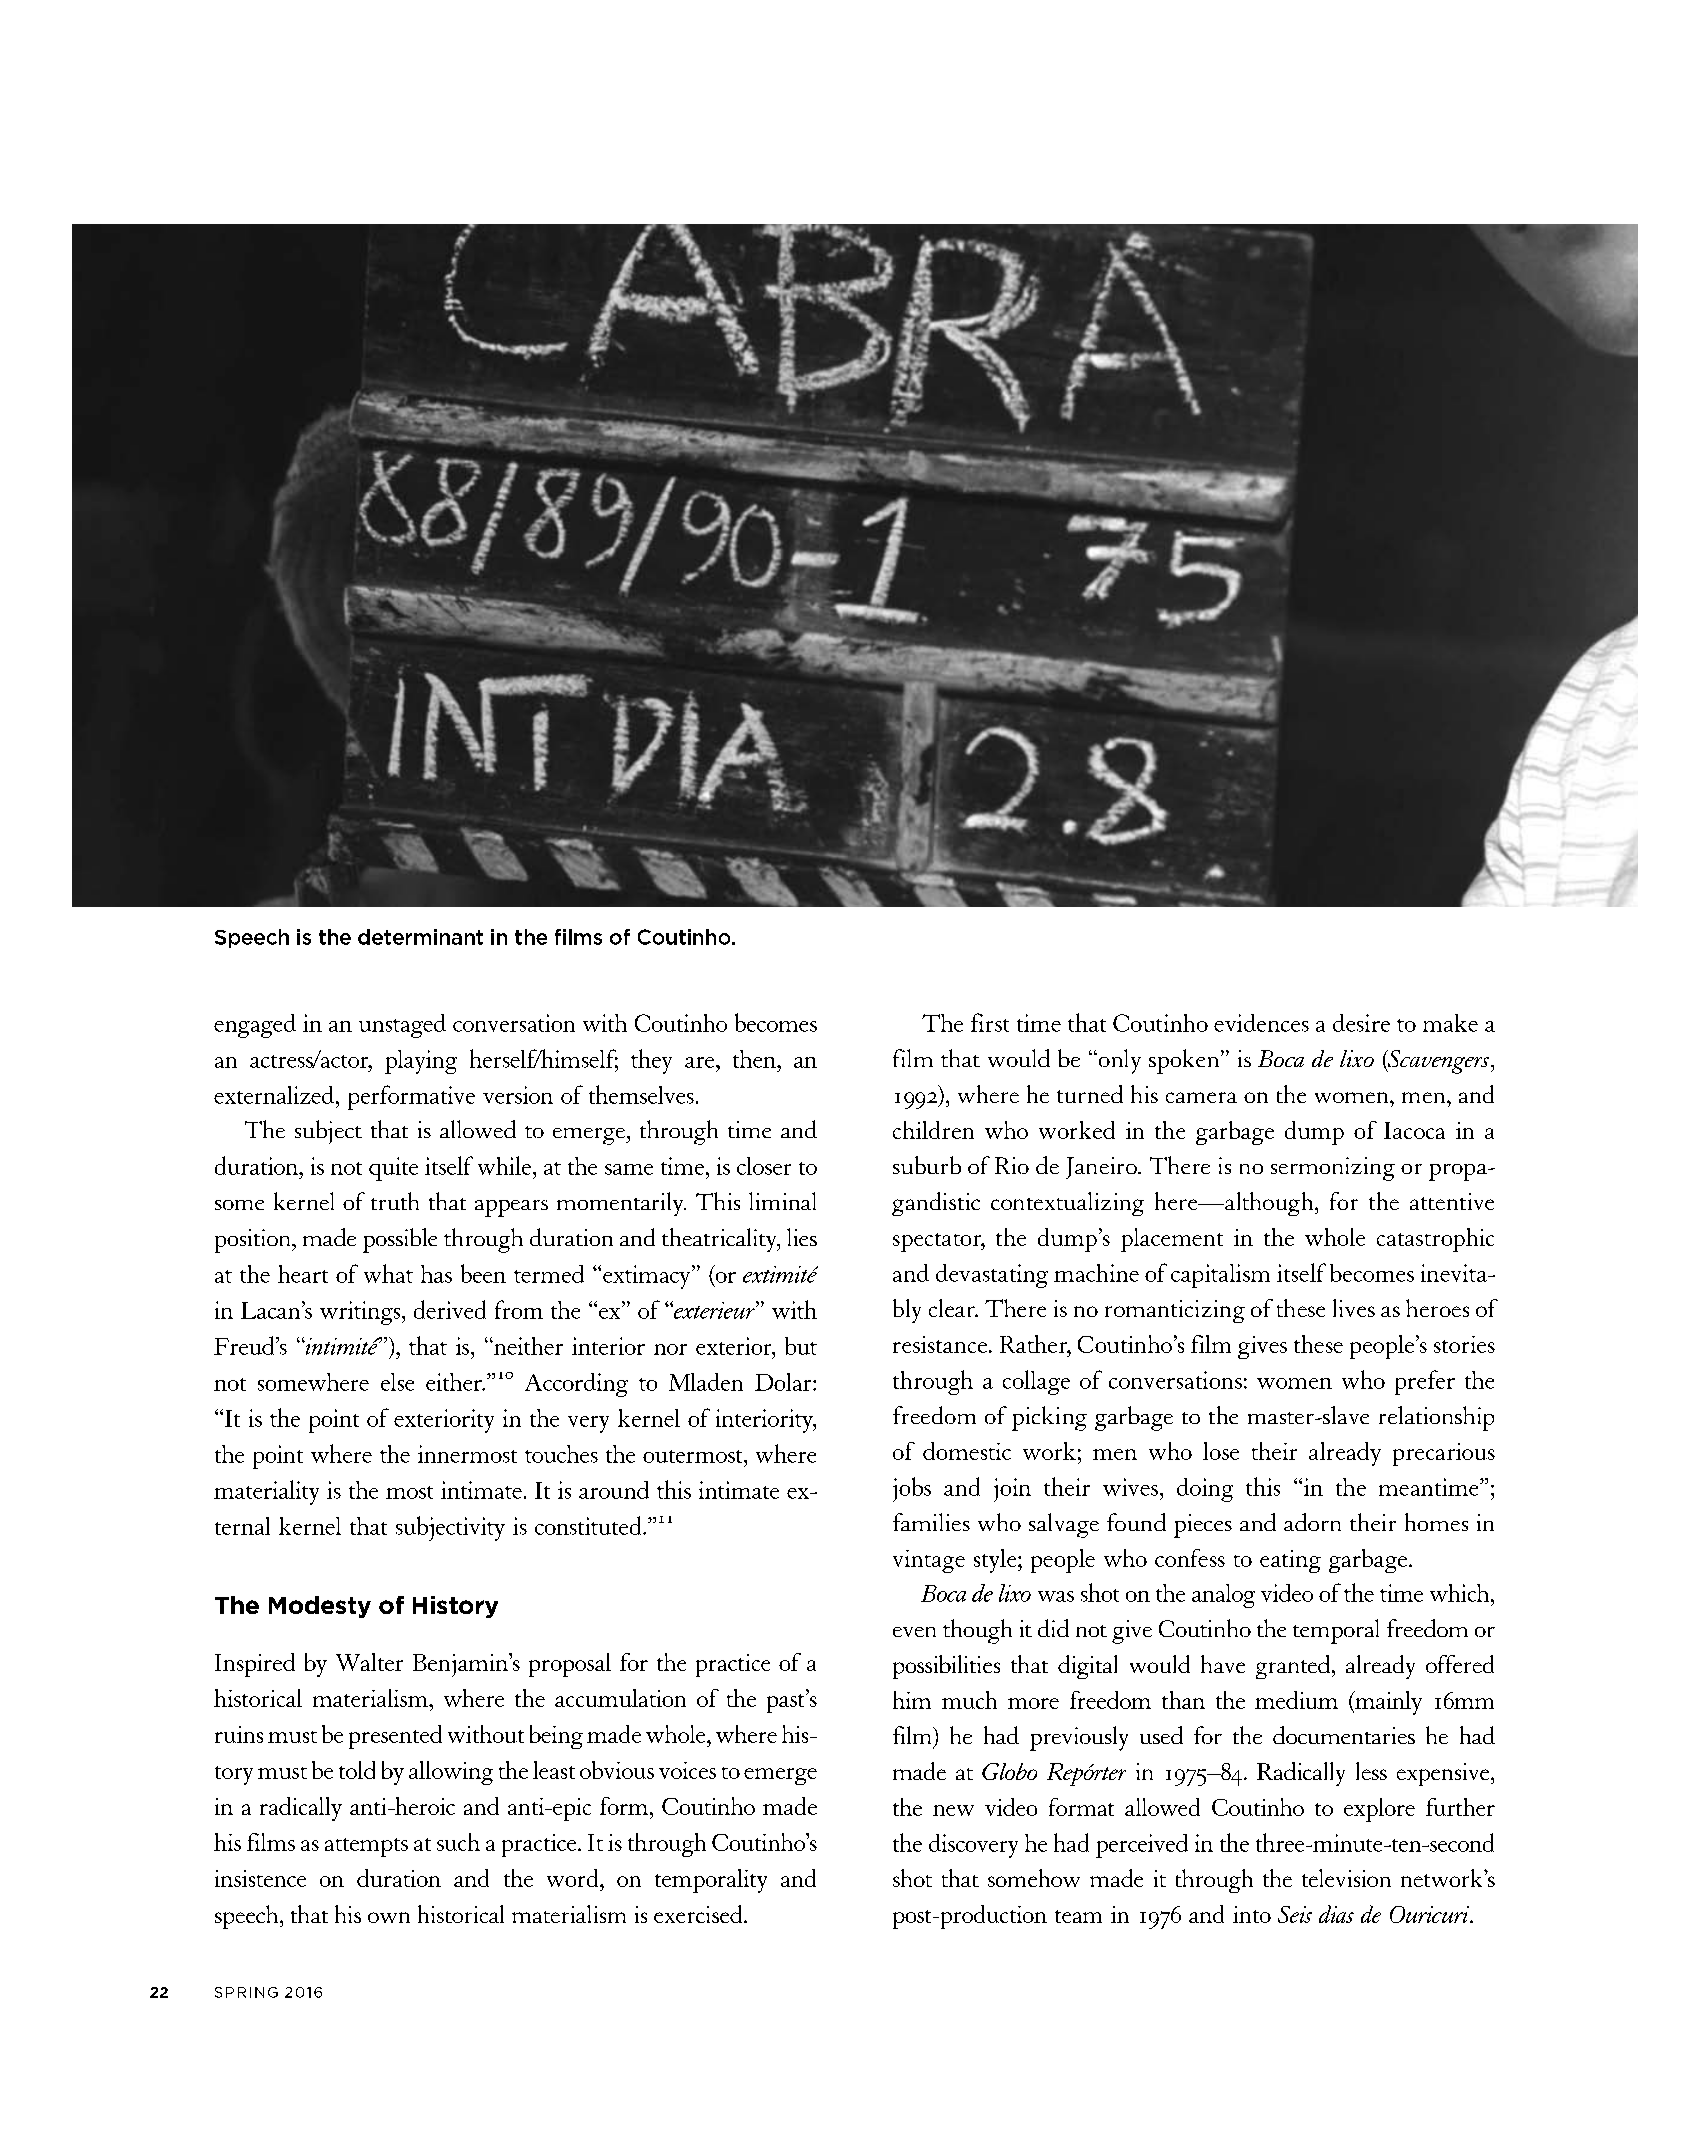  I want to click on determinant, so click(420, 937).
